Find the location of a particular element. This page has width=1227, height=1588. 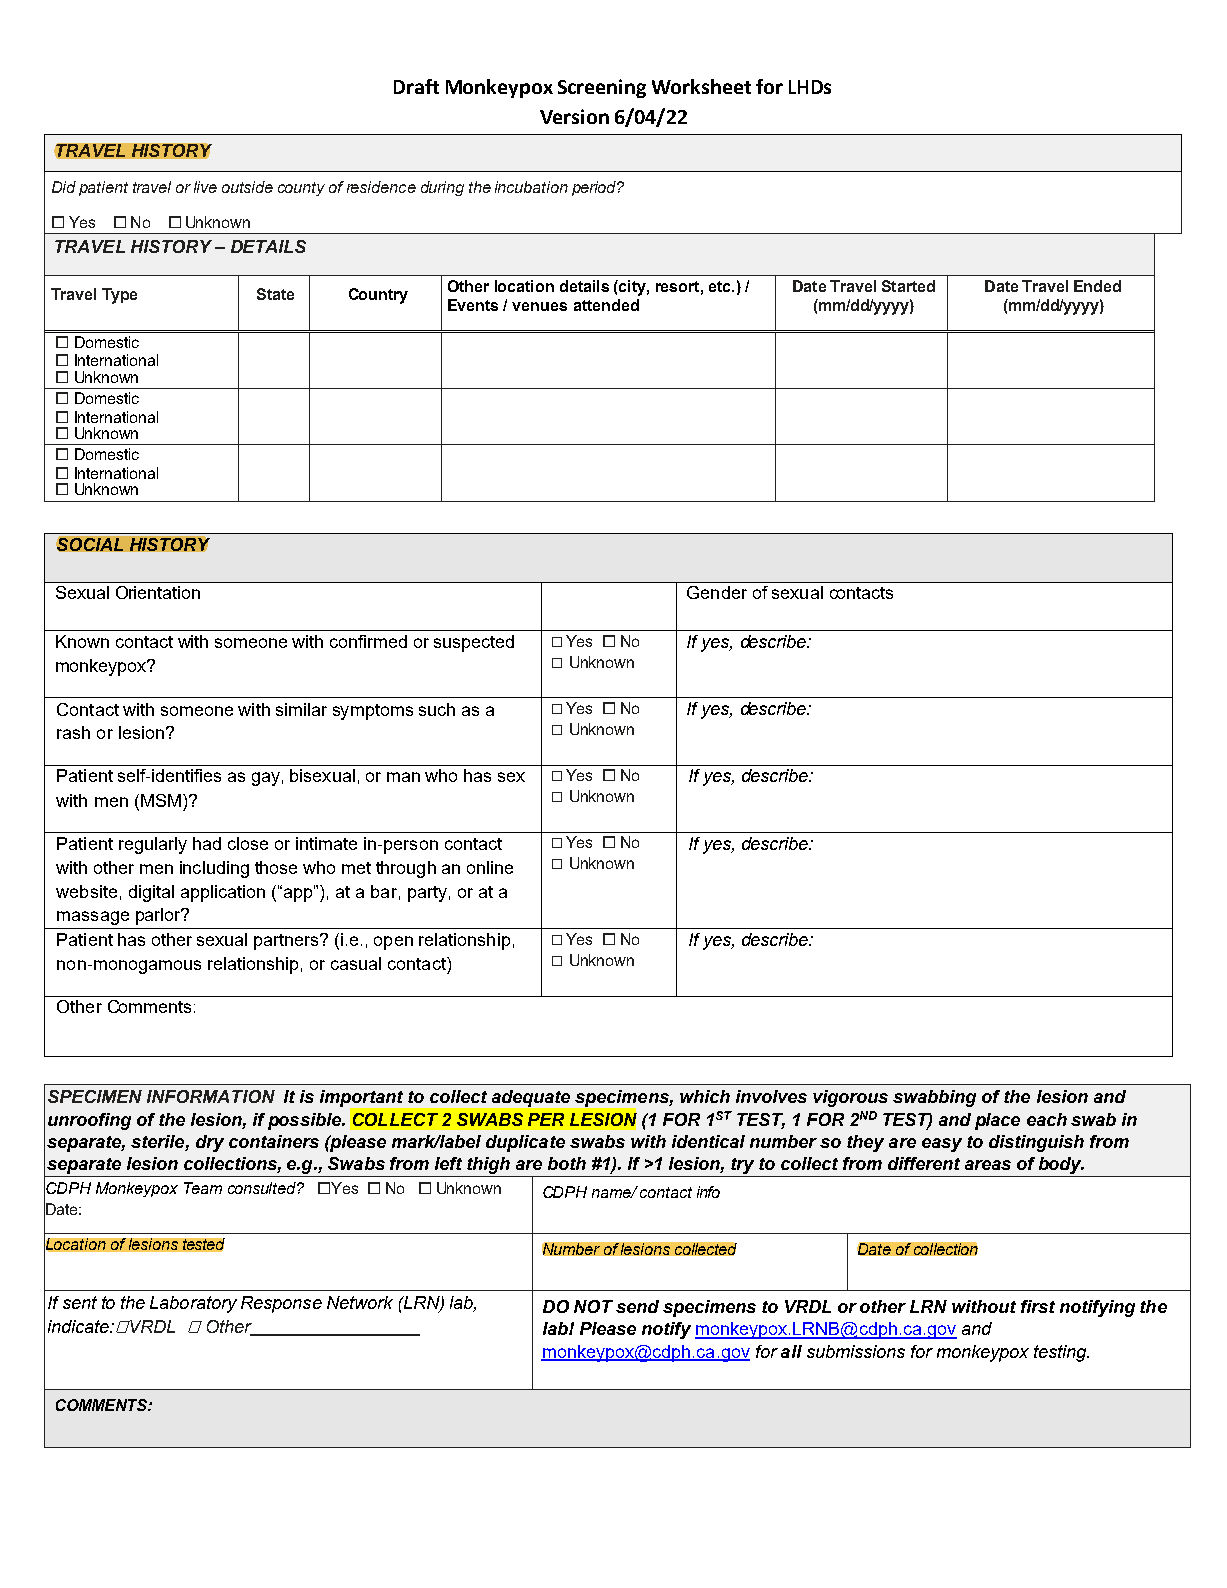

send is located at coordinates (637, 1306).
